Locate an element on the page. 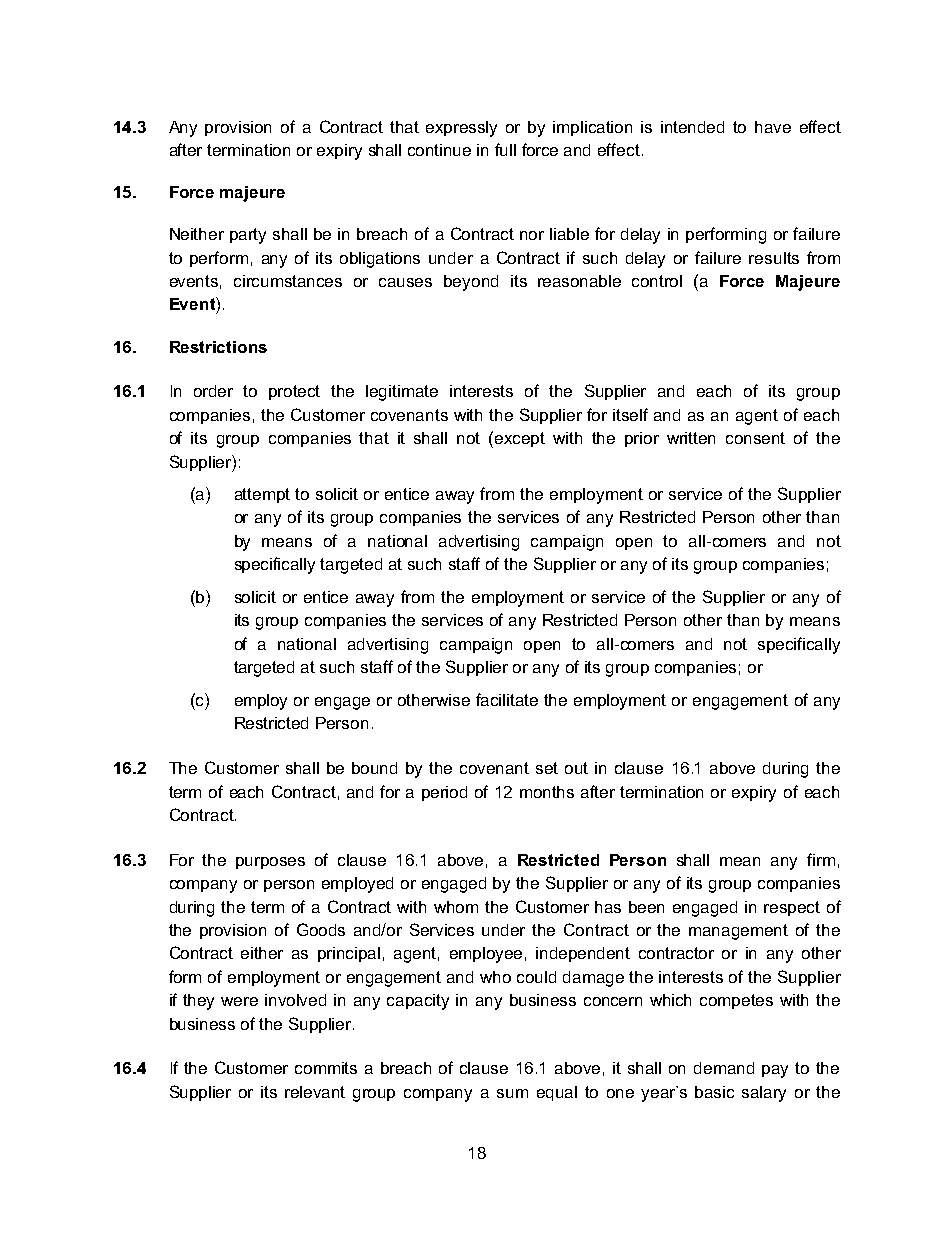 Image resolution: width=952 pixels, height=1233 pixels. commits is located at coordinates (326, 1068).
